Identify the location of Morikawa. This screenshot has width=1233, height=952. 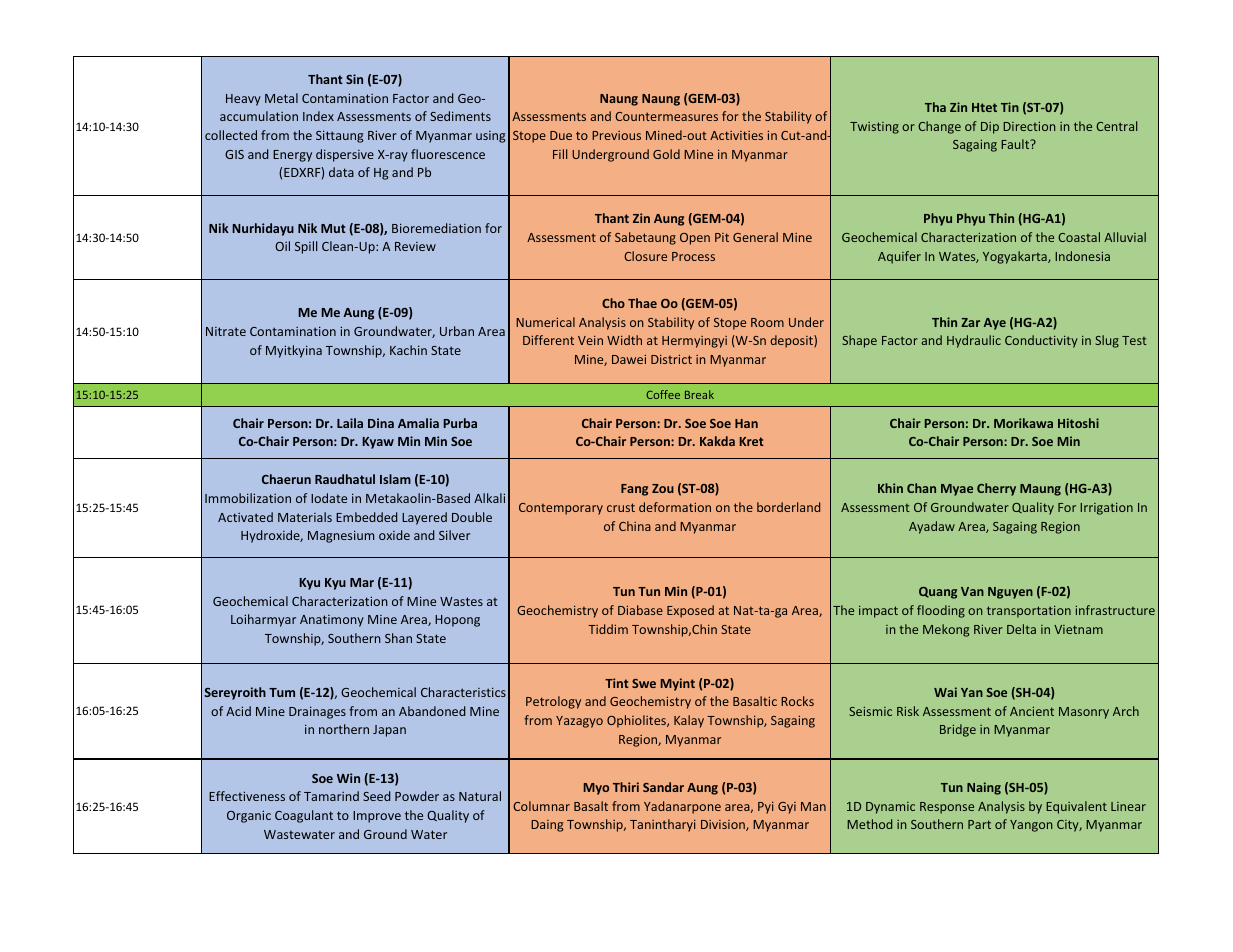
(1023, 423).
